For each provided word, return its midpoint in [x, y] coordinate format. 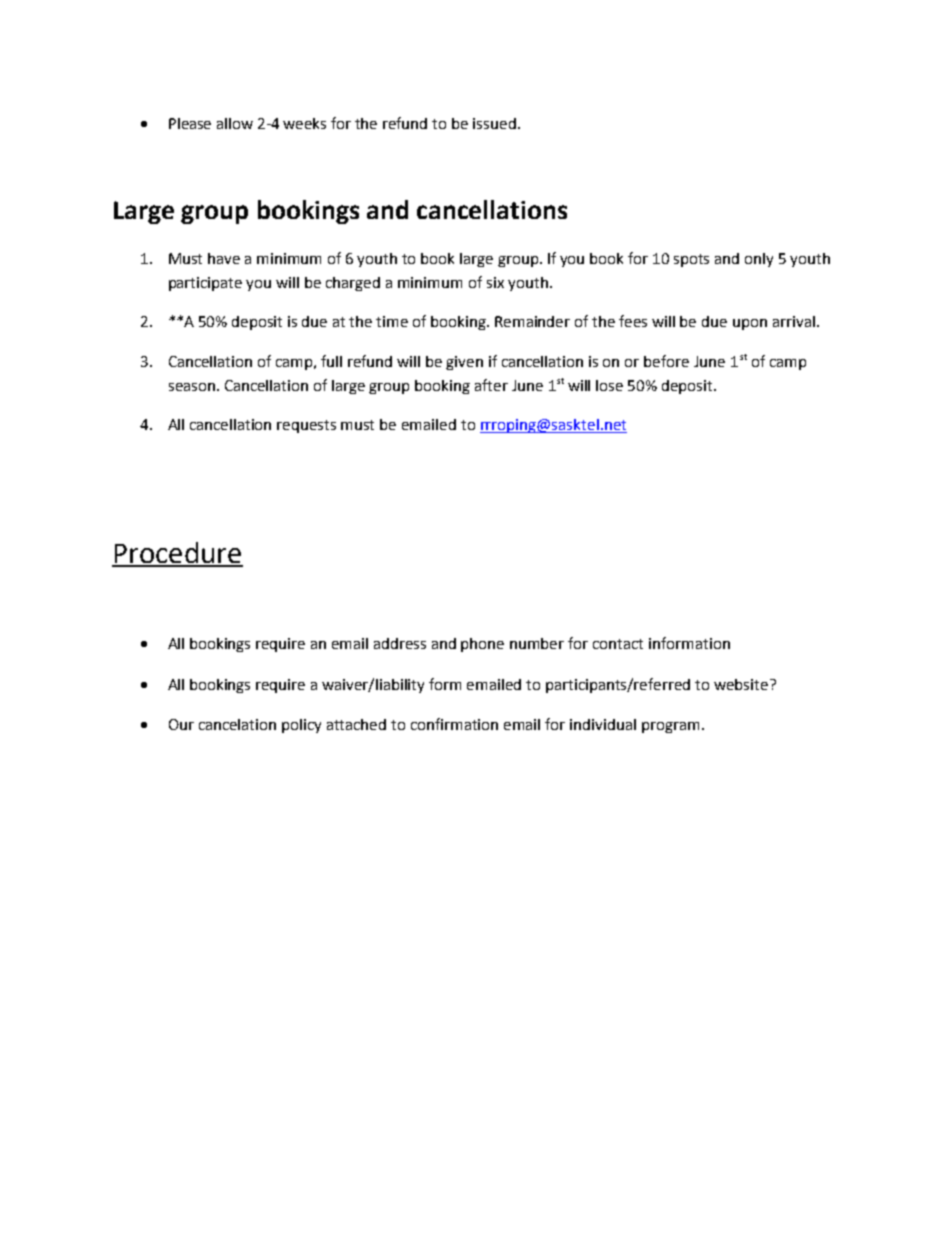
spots [691, 260]
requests [306, 426]
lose [609, 385]
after [491, 385]
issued [494, 123]
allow [235, 123]
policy [301, 726]
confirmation [454, 724]
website [742, 684]
